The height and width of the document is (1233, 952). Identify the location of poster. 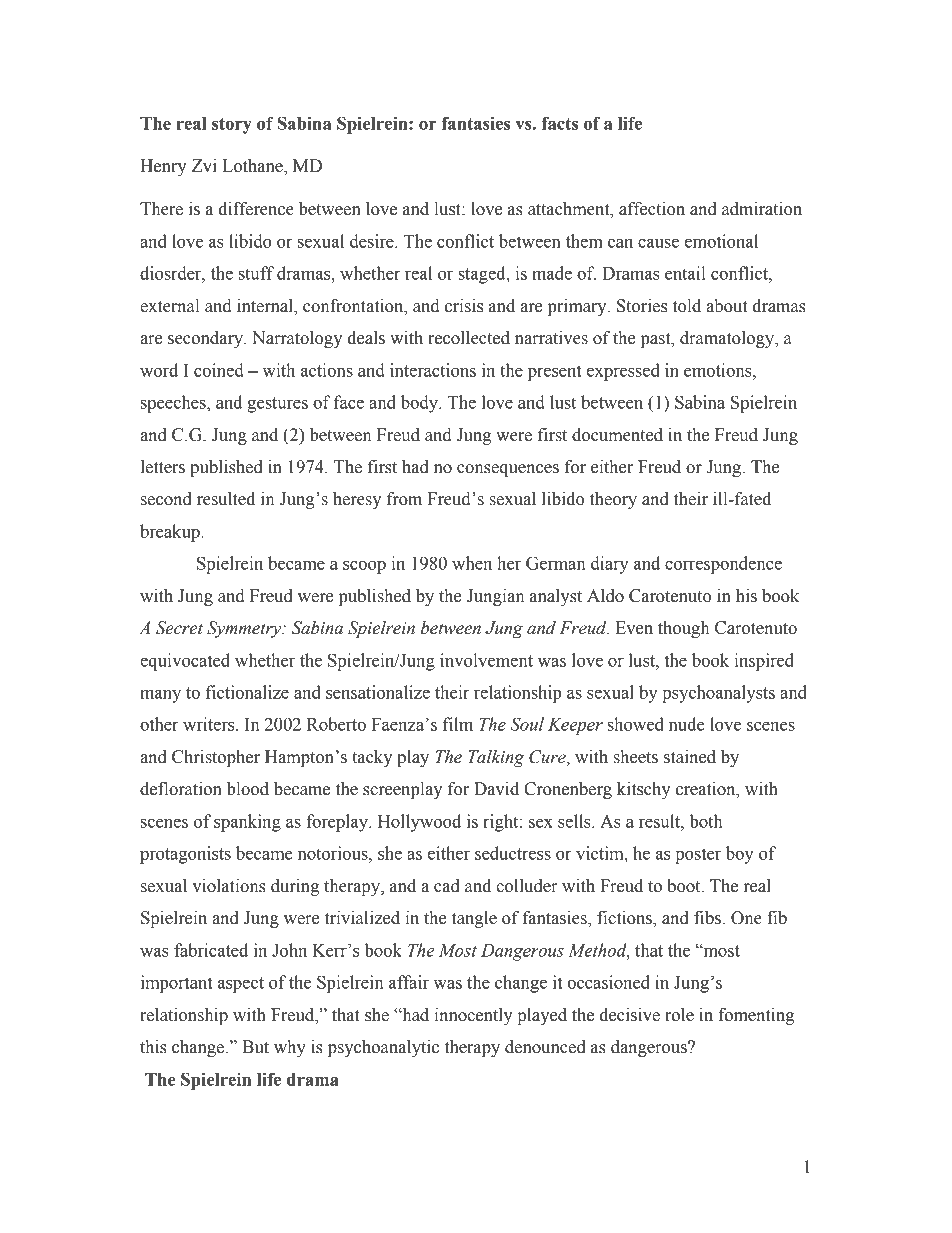
(698, 856).
